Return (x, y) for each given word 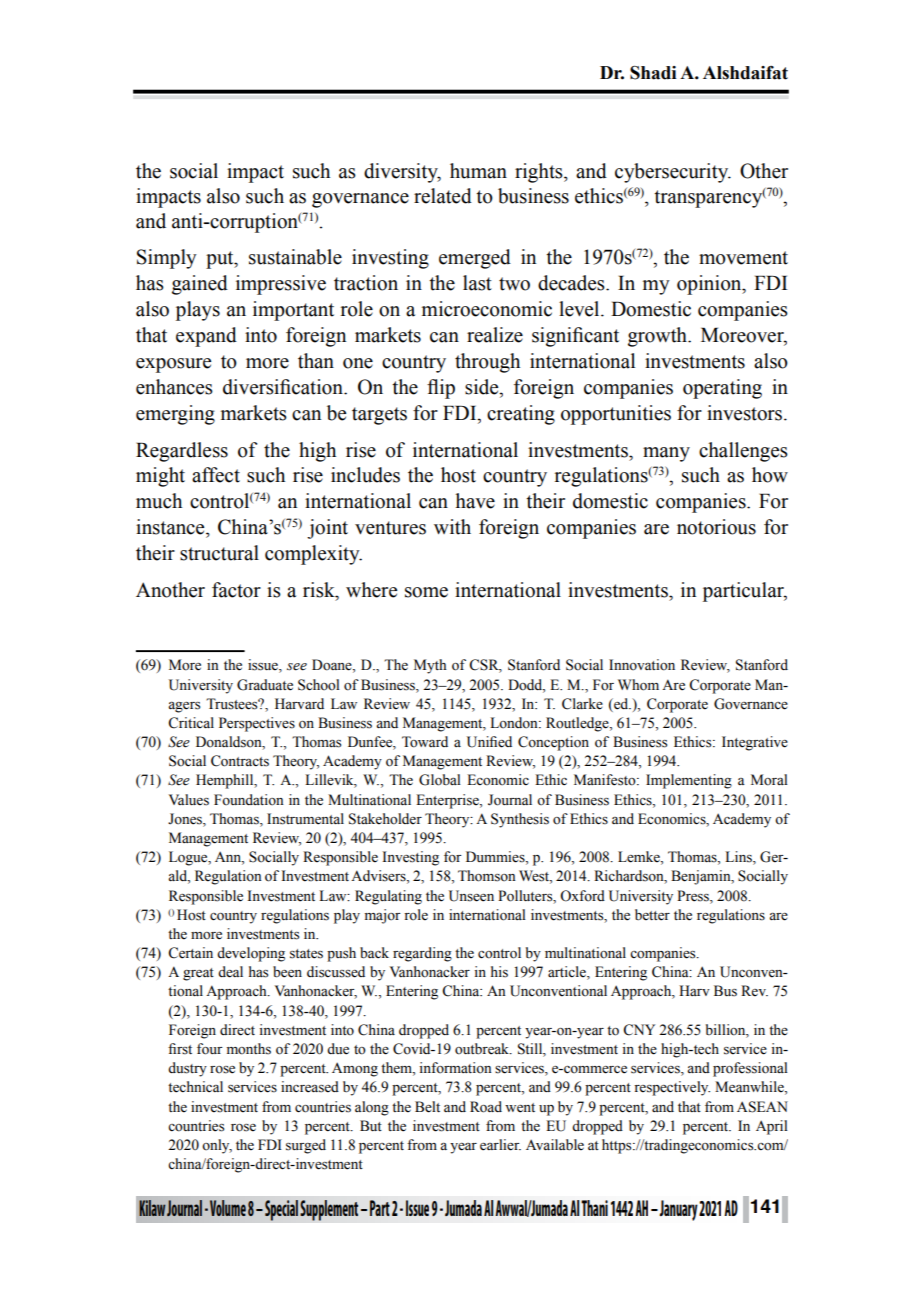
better (652, 915)
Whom (638, 685)
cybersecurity (673, 173)
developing (251, 954)
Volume (228, 1208)
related (443, 196)
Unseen (471, 896)
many (666, 454)
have (475, 501)
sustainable (295, 257)
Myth (430, 666)
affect (216, 475)
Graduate (265, 685)
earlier (500, 1145)
